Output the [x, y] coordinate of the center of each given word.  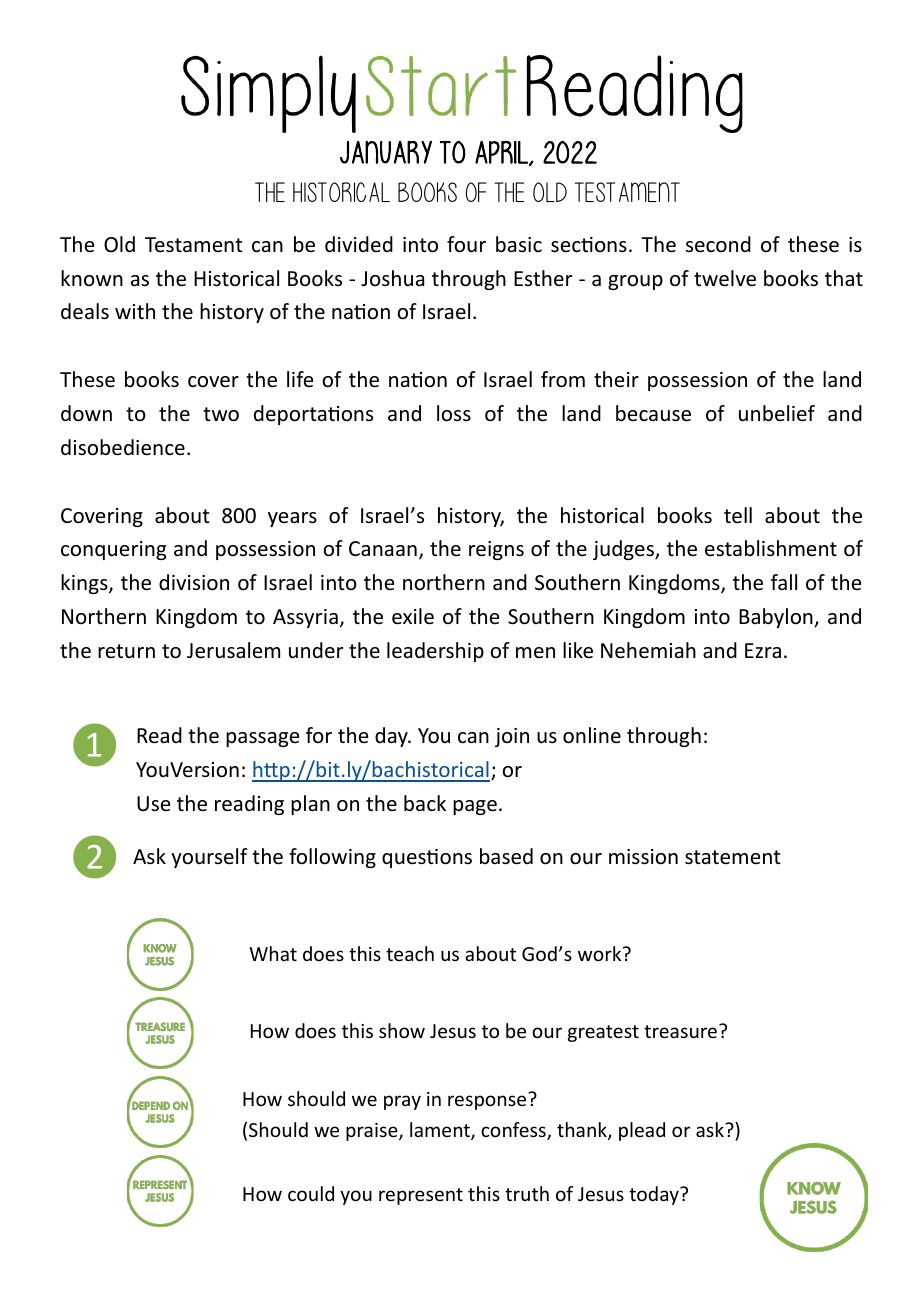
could [311, 1193]
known [92, 278]
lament [441, 1131]
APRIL [502, 153]
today [655, 1195]
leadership [435, 652]
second [718, 244]
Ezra [763, 650]
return [126, 651]
